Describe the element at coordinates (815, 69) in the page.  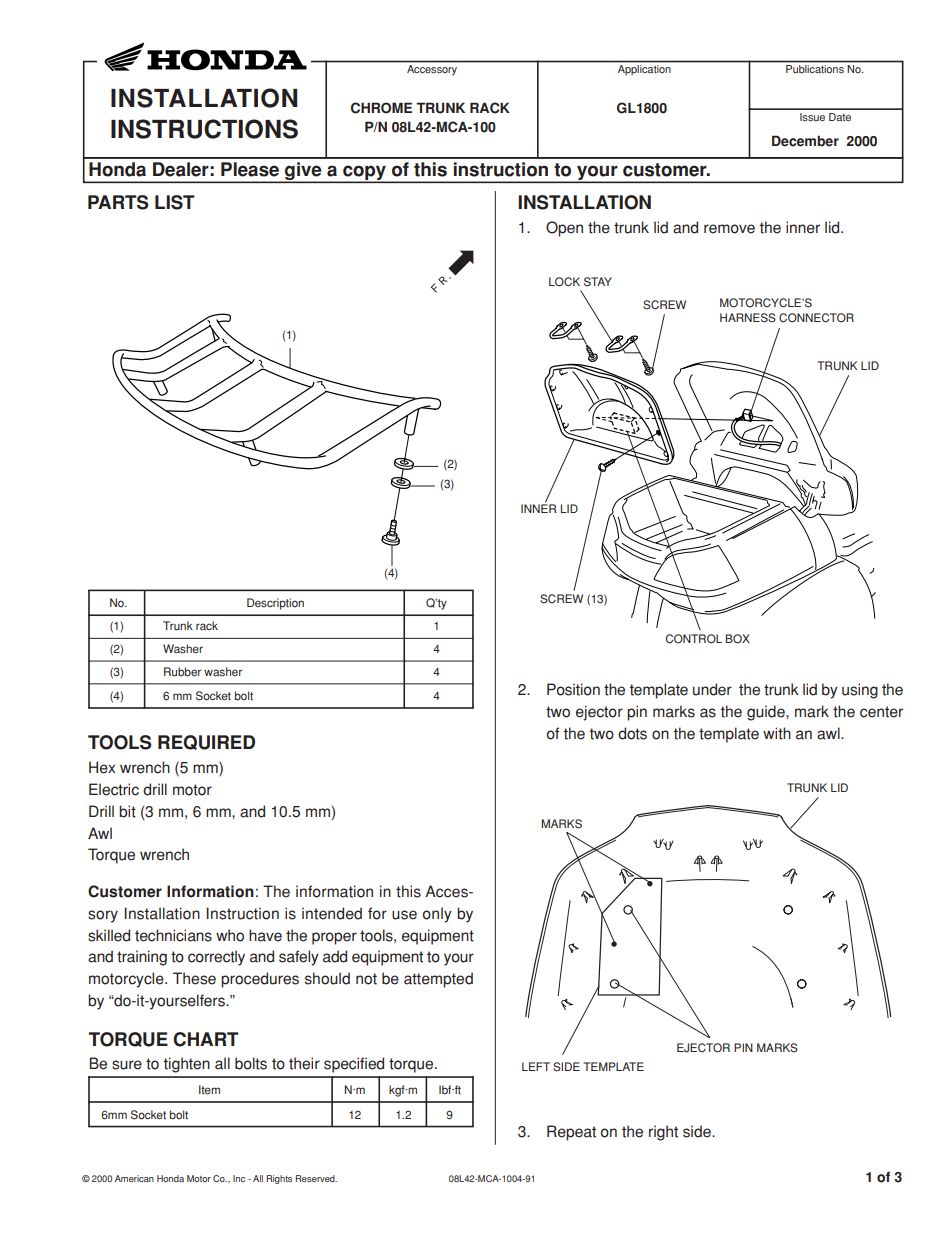
I see `Publications` at that location.
